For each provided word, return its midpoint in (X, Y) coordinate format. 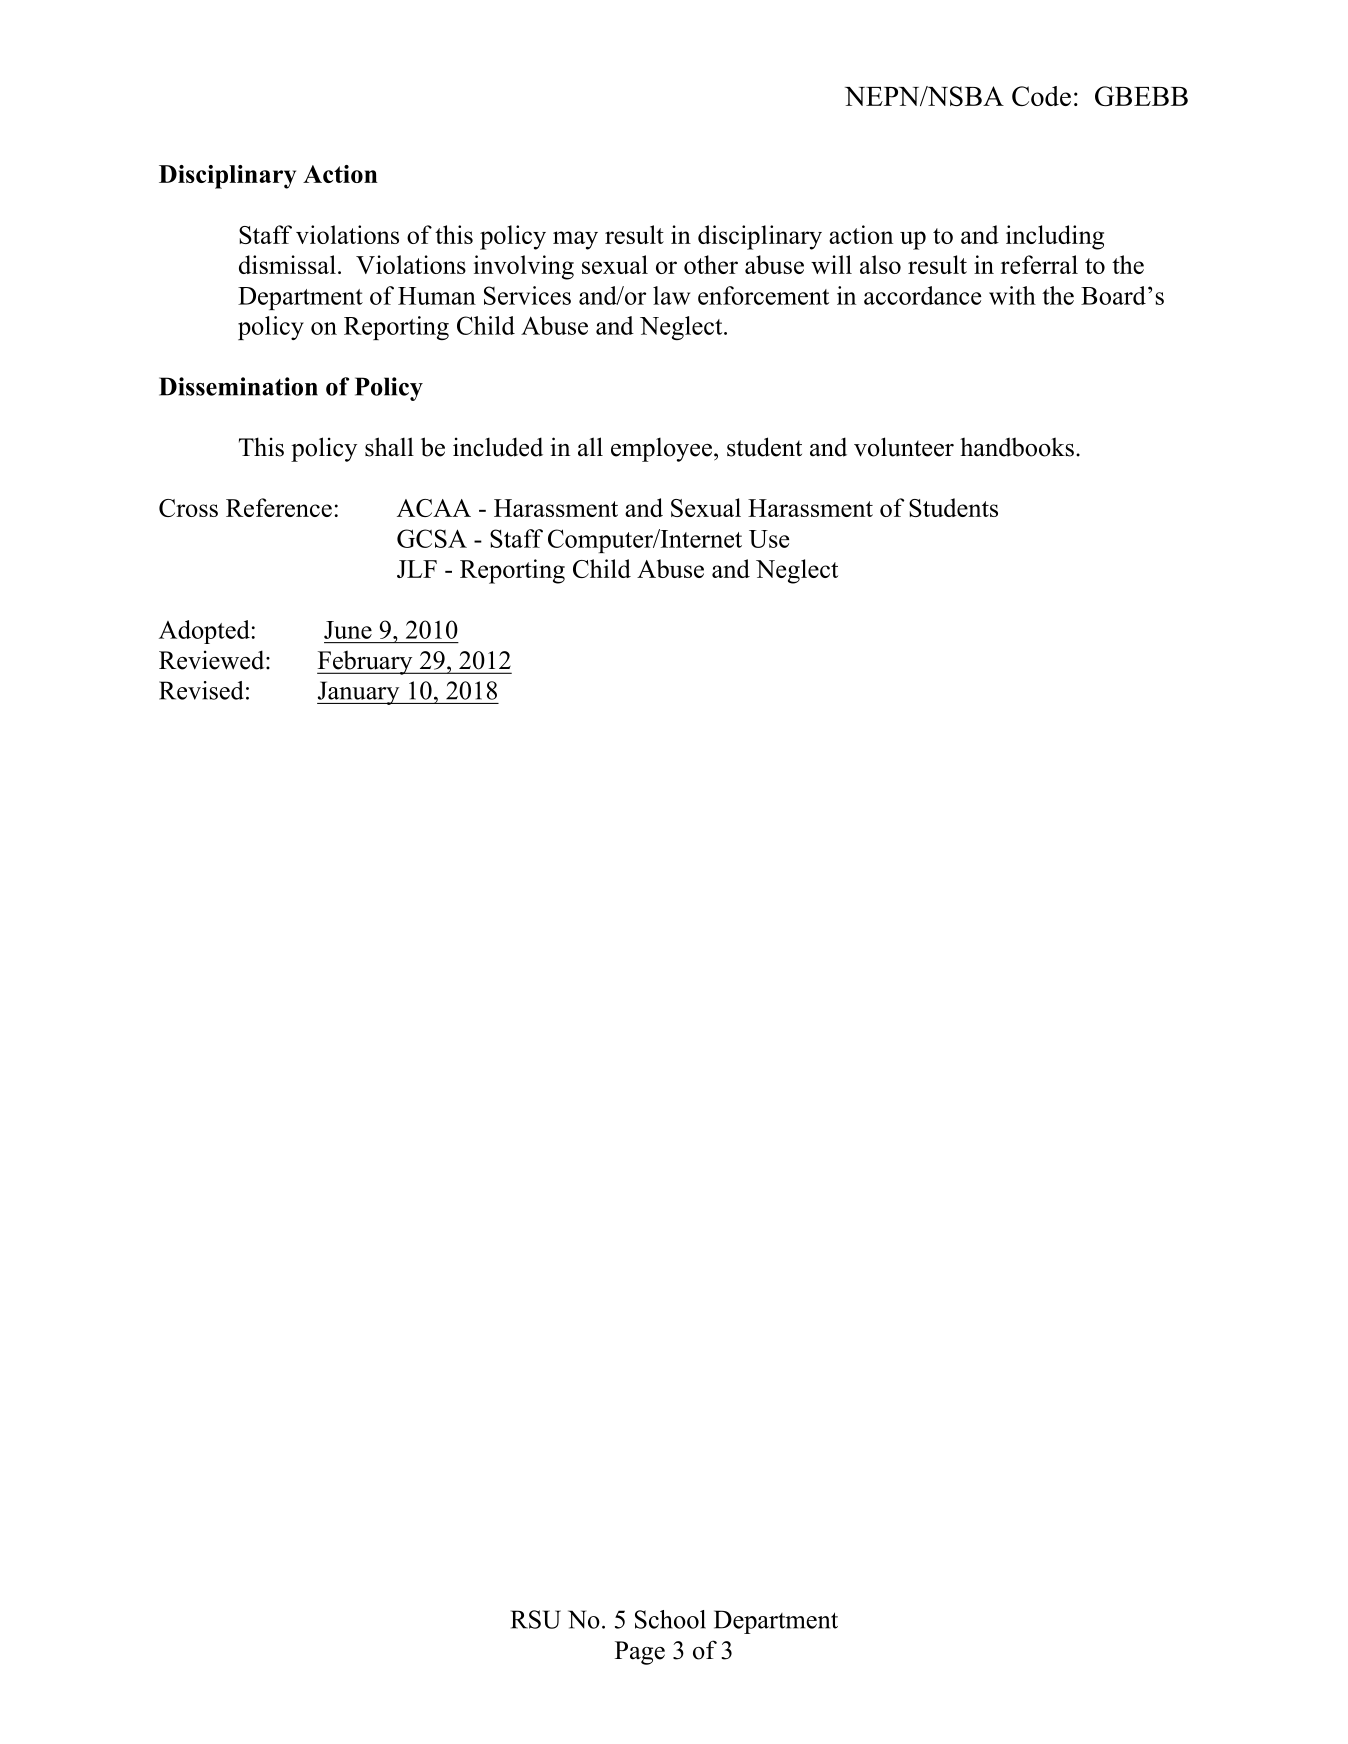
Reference (279, 507)
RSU (536, 1619)
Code (1041, 96)
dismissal (287, 264)
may (575, 240)
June (348, 630)
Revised (201, 690)
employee (663, 449)
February (366, 662)
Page (640, 1653)
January (359, 693)
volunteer (904, 447)
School (670, 1619)
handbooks (1017, 447)
